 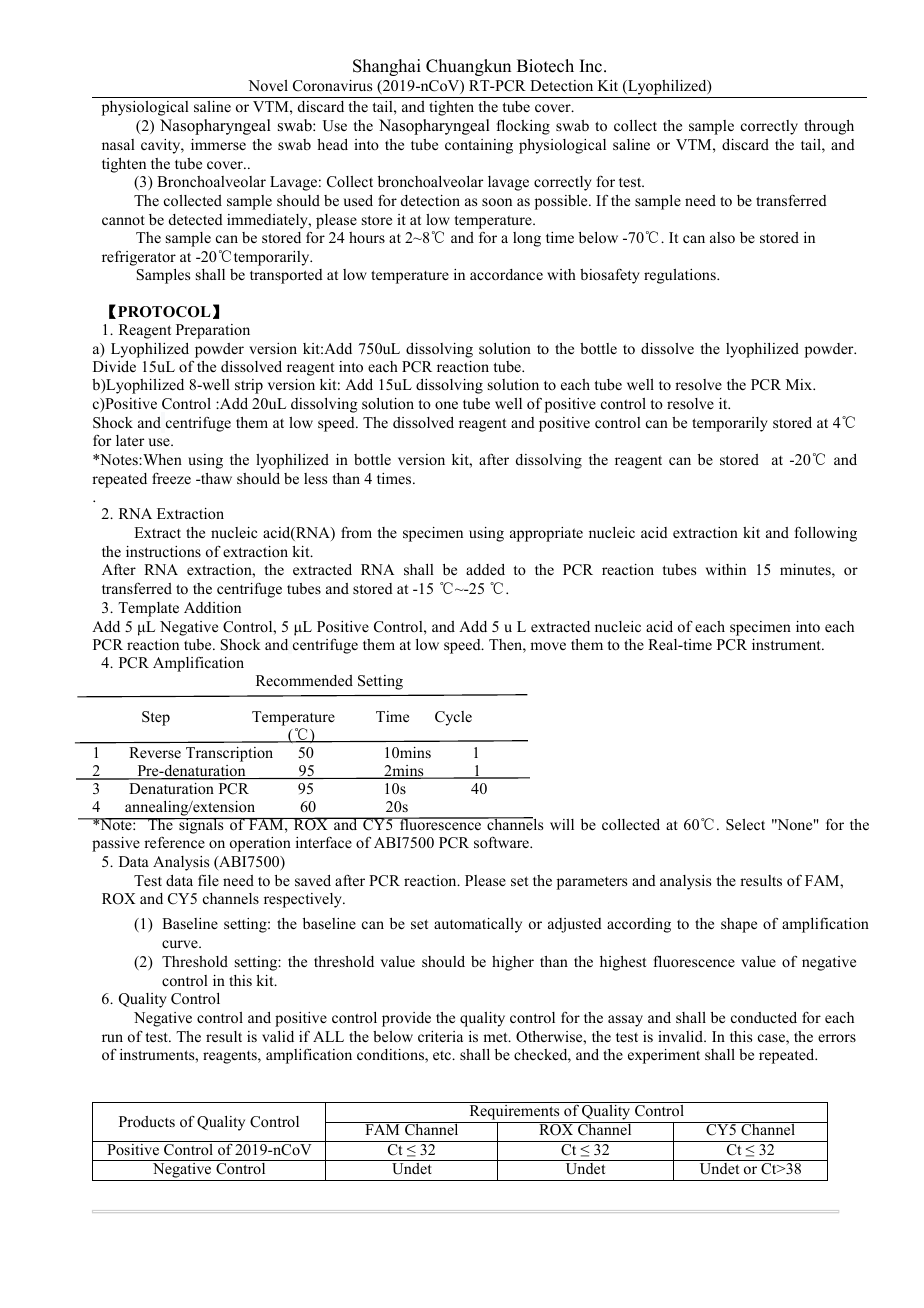 What do you see at coordinates (208, 880) in the screenshot?
I see `file` at bounding box center [208, 880].
